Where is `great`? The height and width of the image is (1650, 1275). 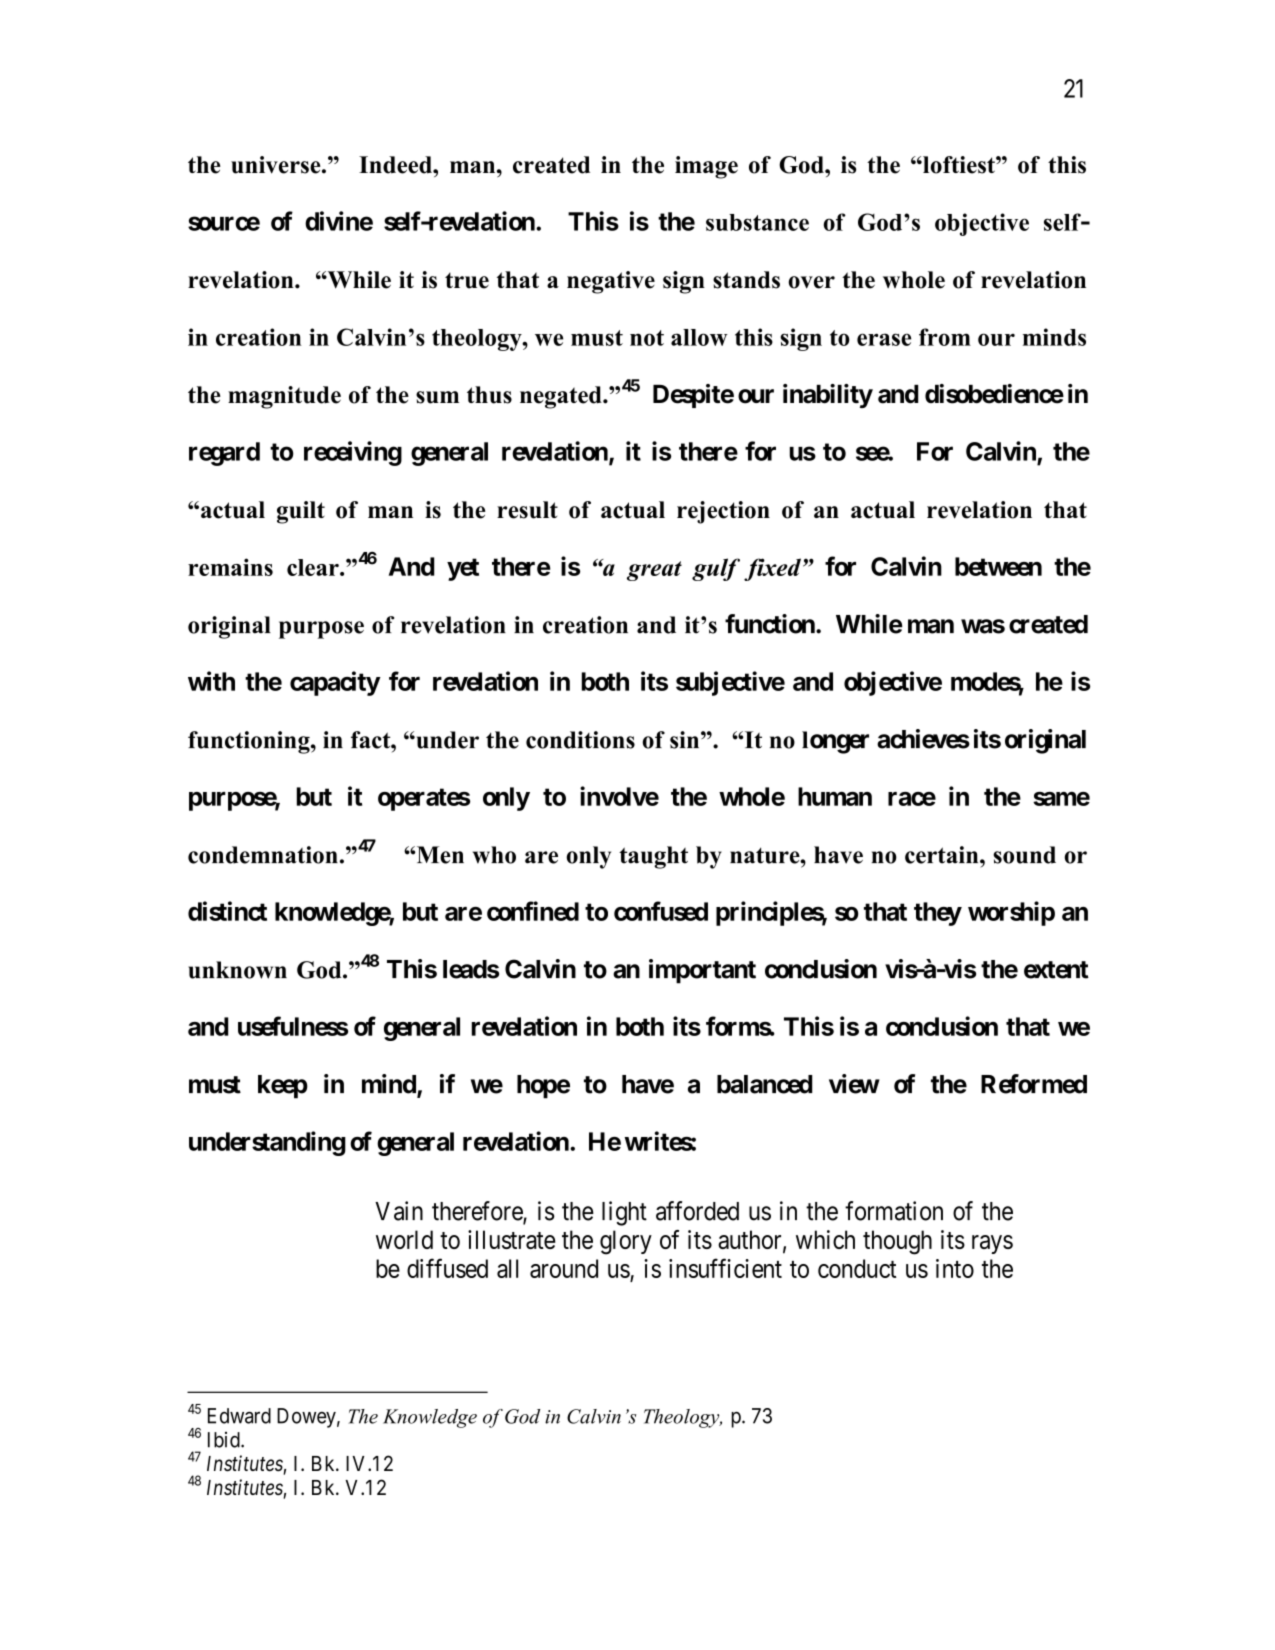 great is located at coordinates (654, 571).
